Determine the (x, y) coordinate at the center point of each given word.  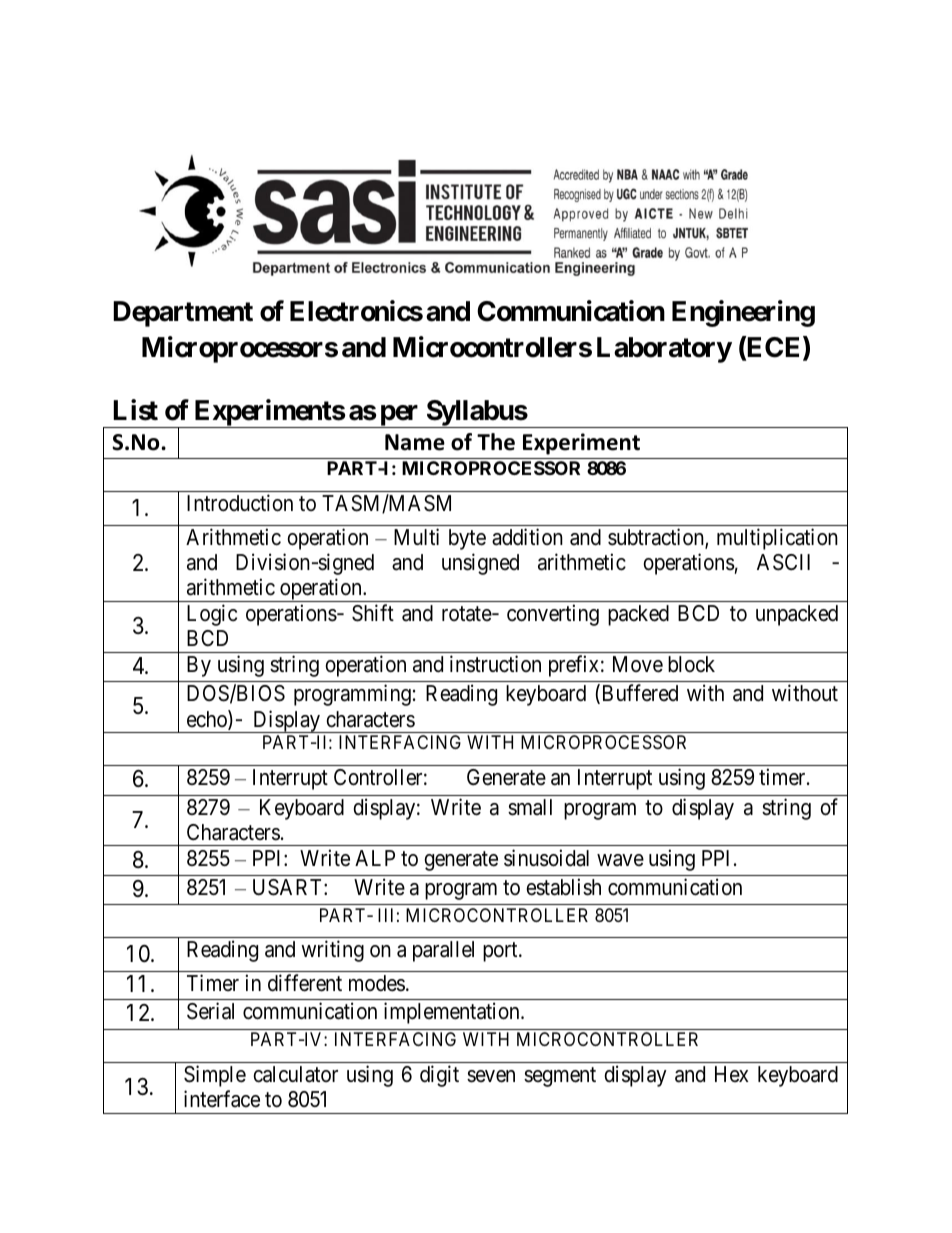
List (135, 410)
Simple (215, 1076)
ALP (375, 858)
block (691, 664)
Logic (212, 615)
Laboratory (664, 350)
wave (620, 860)
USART (289, 887)
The (496, 442)
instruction (495, 664)
